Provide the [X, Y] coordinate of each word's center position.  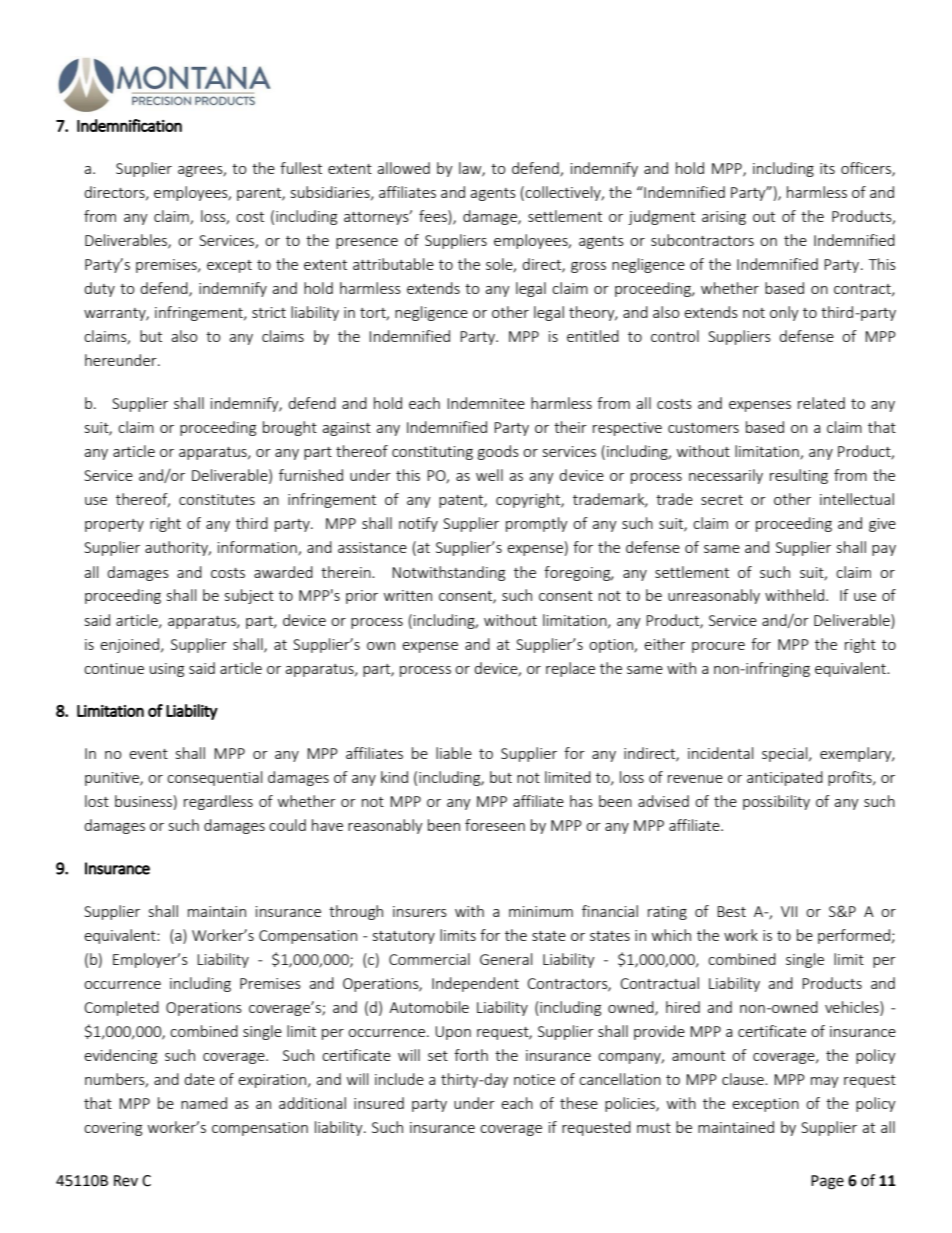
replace [570, 669]
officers [867, 169]
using [167, 670]
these [579, 1103]
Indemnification [129, 125]
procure [718, 647]
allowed [403, 168]
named [204, 1103]
